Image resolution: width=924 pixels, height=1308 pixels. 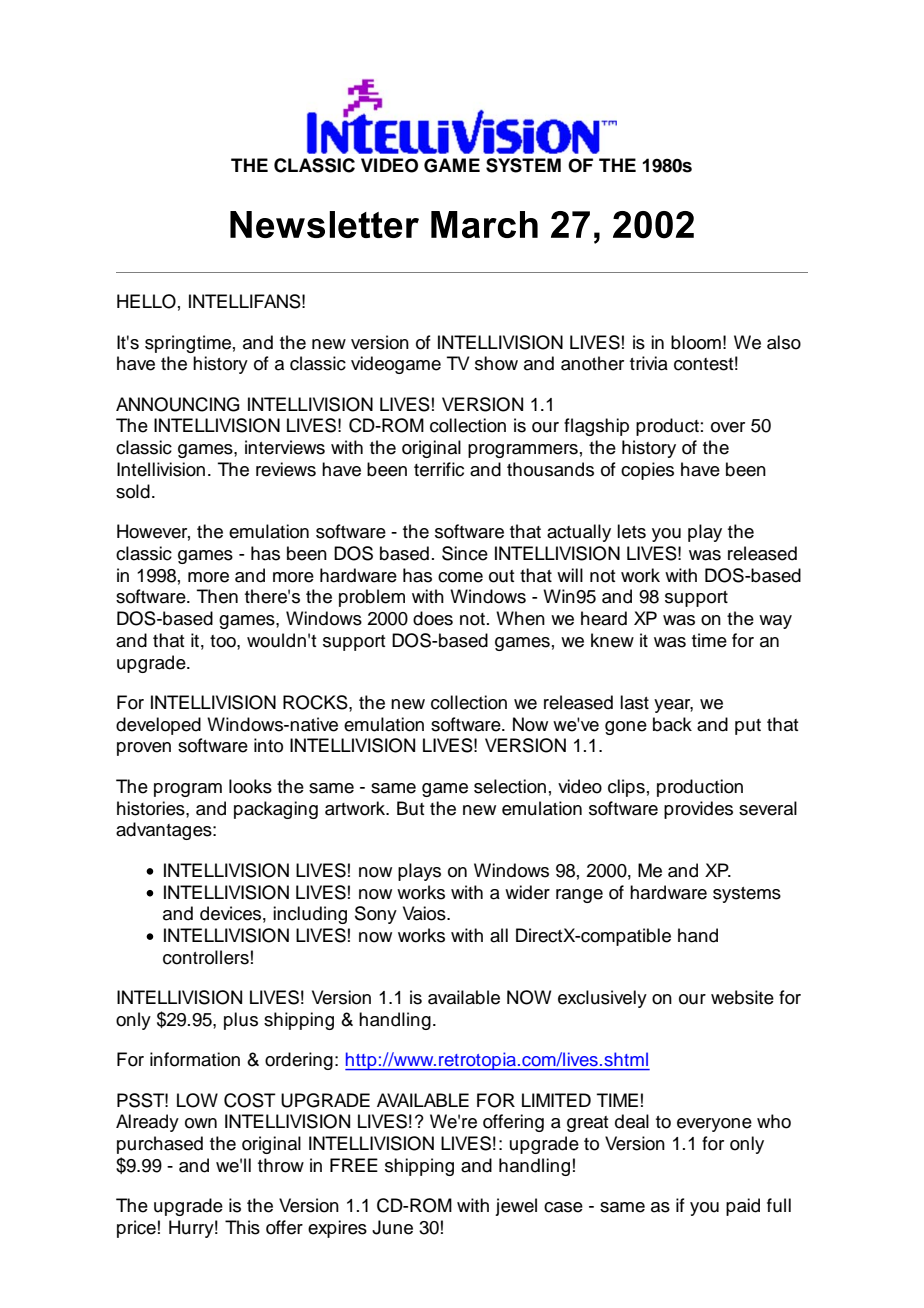 What do you see at coordinates (527, 892) in the screenshot?
I see `wider` at bounding box center [527, 892].
